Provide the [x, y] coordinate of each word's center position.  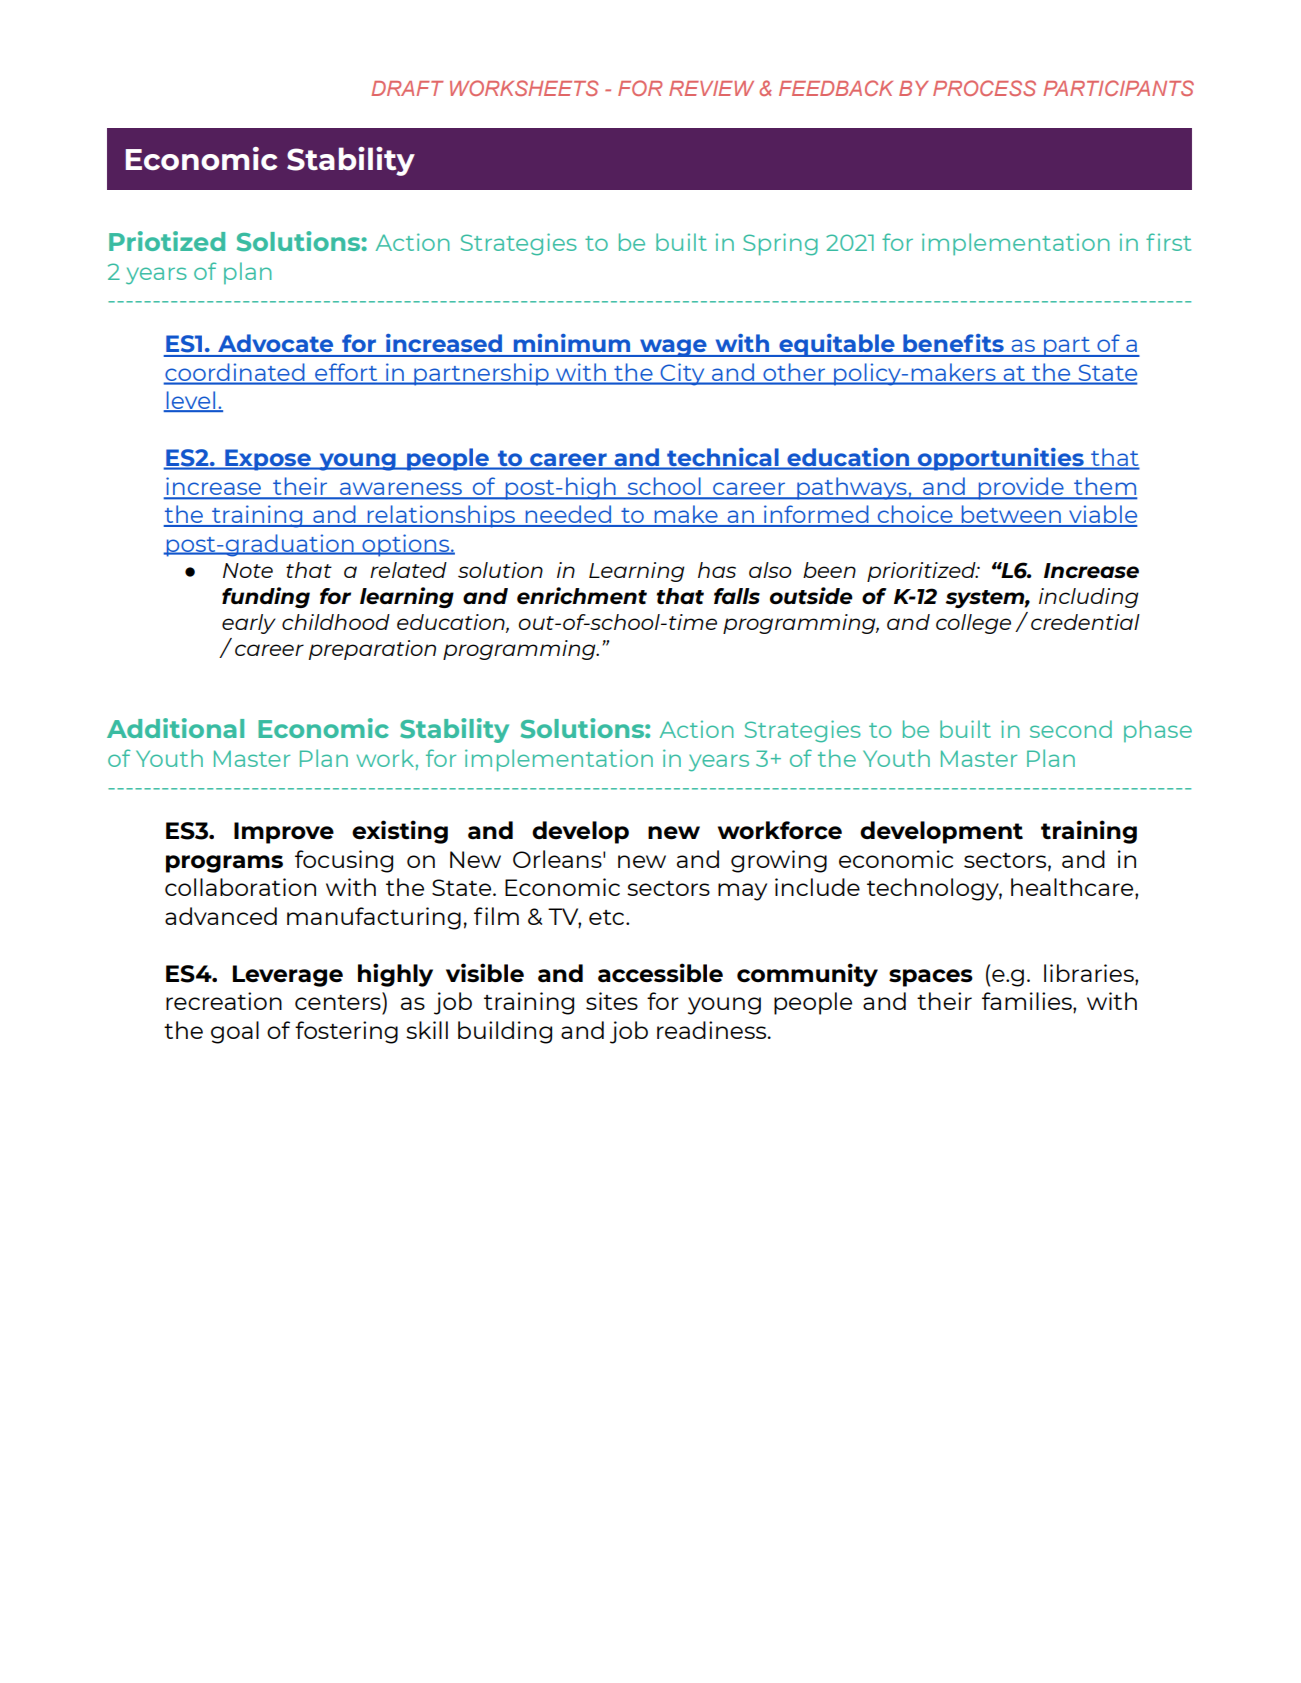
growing [779, 861]
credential [1085, 622]
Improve [284, 833]
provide [1021, 488]
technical [723, 458]
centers [339, 1001]
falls [737, 596]
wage [673, 348]
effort [346, 373]
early [249, 624]
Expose [268, 460]
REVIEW [711, 88]
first [1168, 242]
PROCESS [984, 88]
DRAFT [407, 88]
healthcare [1073, 888]
